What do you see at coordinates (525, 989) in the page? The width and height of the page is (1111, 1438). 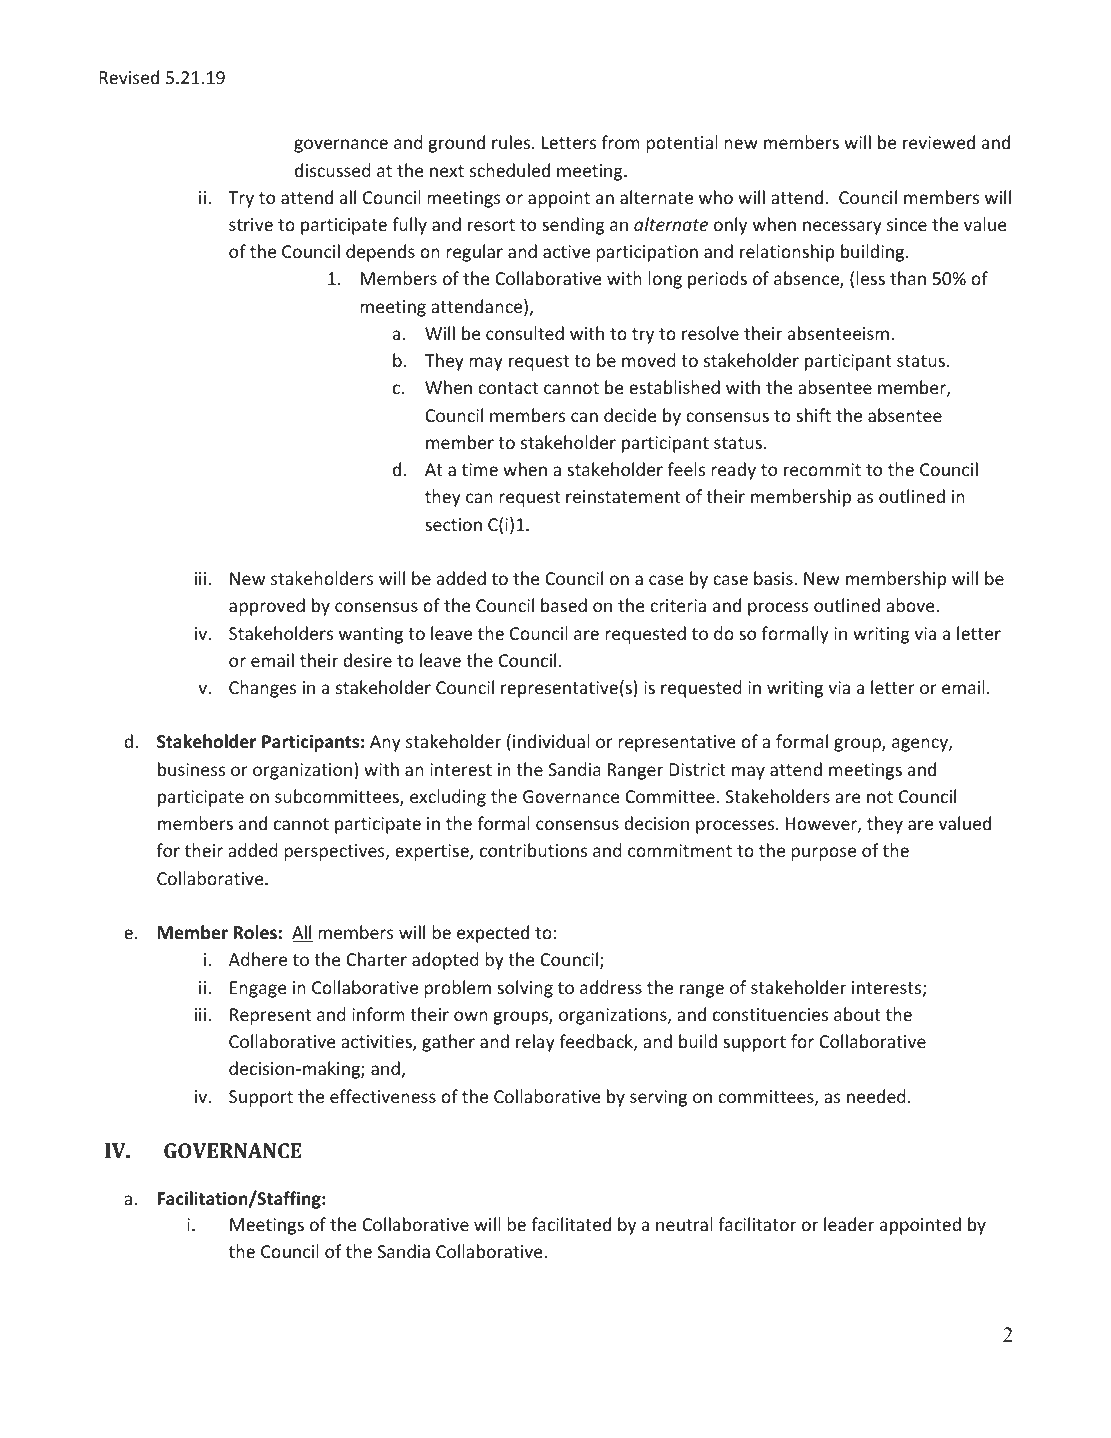 I see `solving` at bounding box center [525, 989].
